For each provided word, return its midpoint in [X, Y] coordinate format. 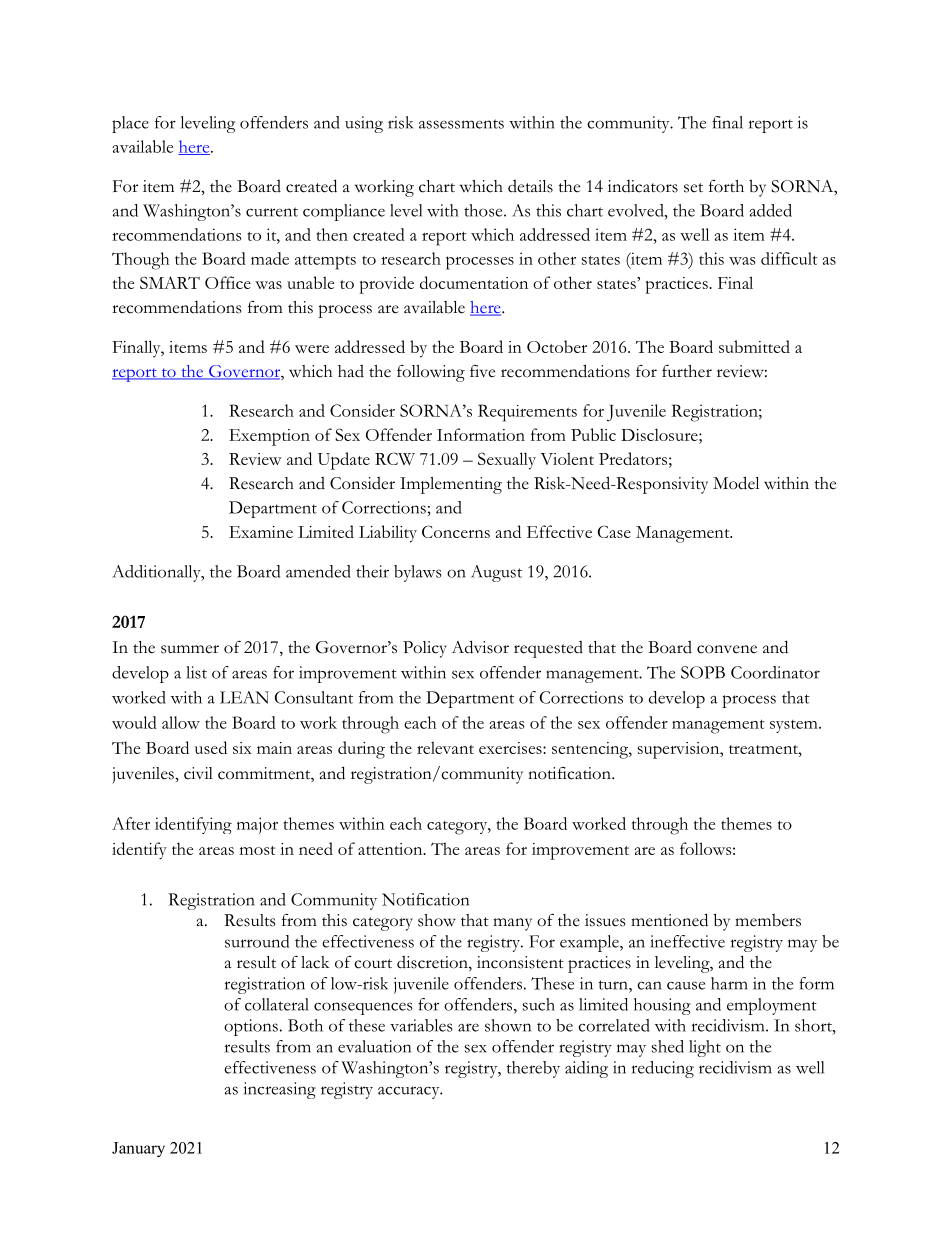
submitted [754, 346]
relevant [445, 747]
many [512, 924]
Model [736, 483]
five [482, 371]
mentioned [669, 920]
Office [228, 282]
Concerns [456, 531]
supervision [680, 750]
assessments [461, 124]
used [211, 747]
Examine [261, 532]
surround [257, 941]
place [130, 124]
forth [726, 186]
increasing [280, 1090]
